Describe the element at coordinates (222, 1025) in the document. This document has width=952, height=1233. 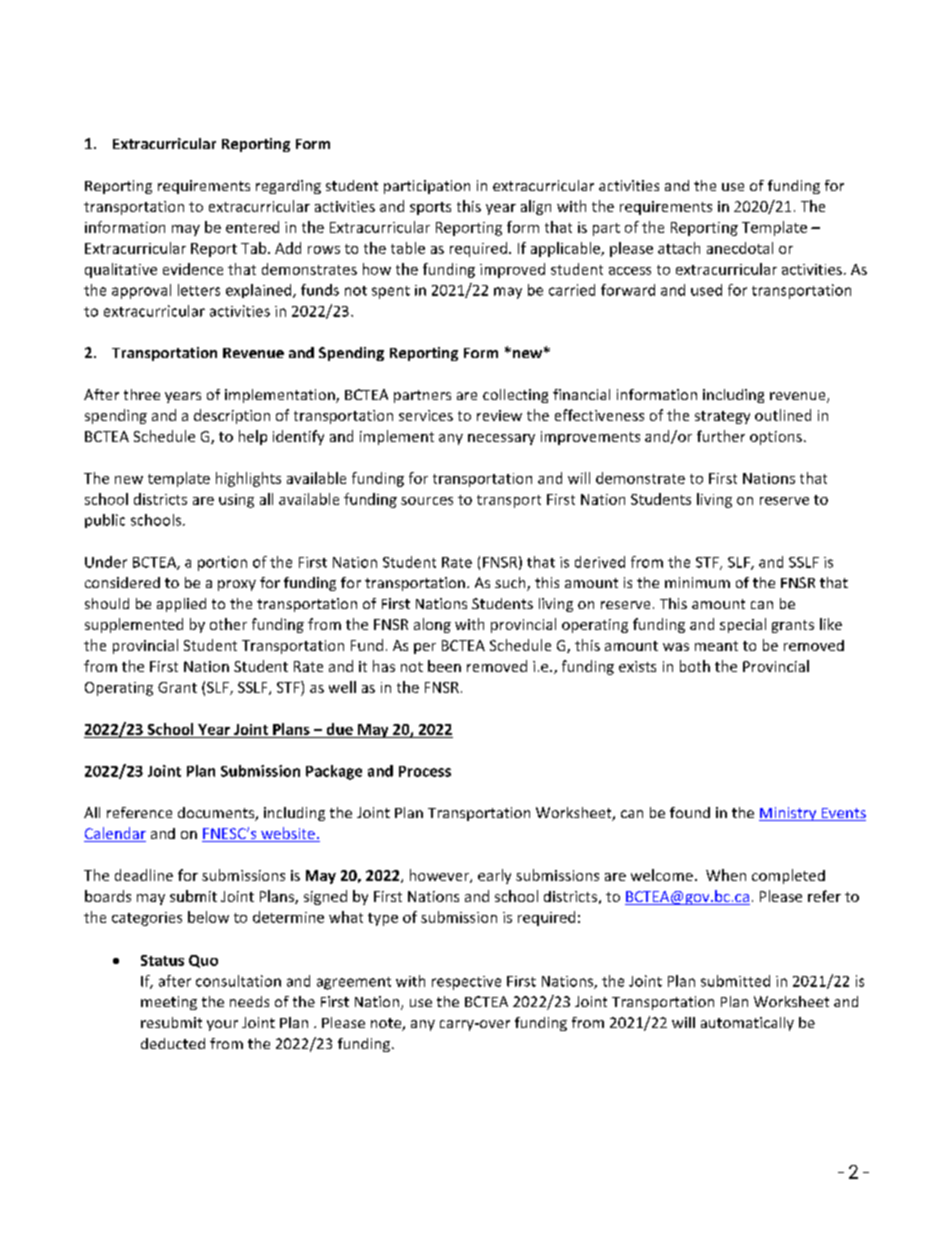
I see `your` at that location.
